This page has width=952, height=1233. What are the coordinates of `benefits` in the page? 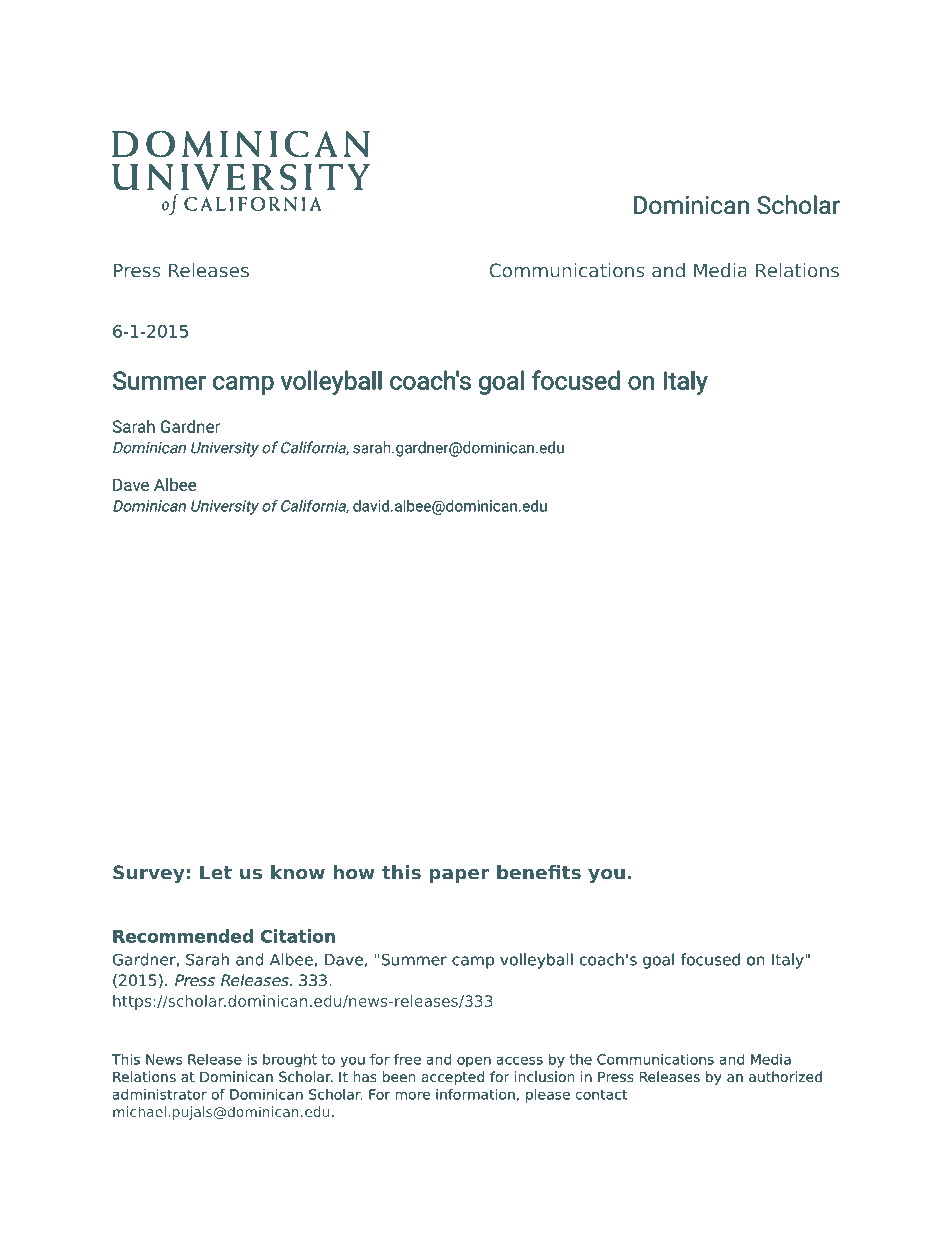 It's located at (539, 872).
